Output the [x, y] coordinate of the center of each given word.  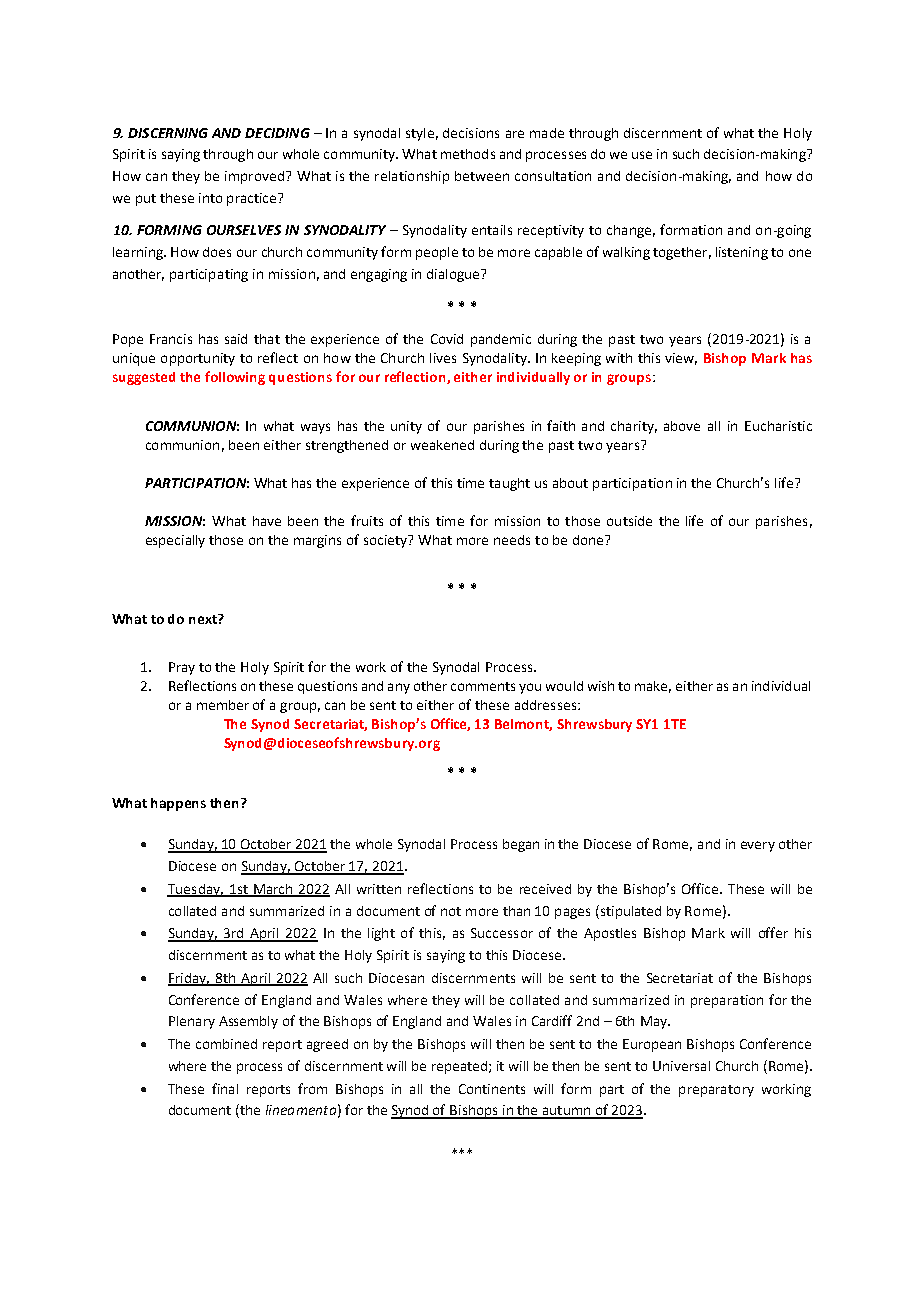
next [204, 619]
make [653, 687]
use [642, 155]
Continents [492, 1089]
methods [468, 154]
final [225, 1088]
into [210, 198]
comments [483, 686]
